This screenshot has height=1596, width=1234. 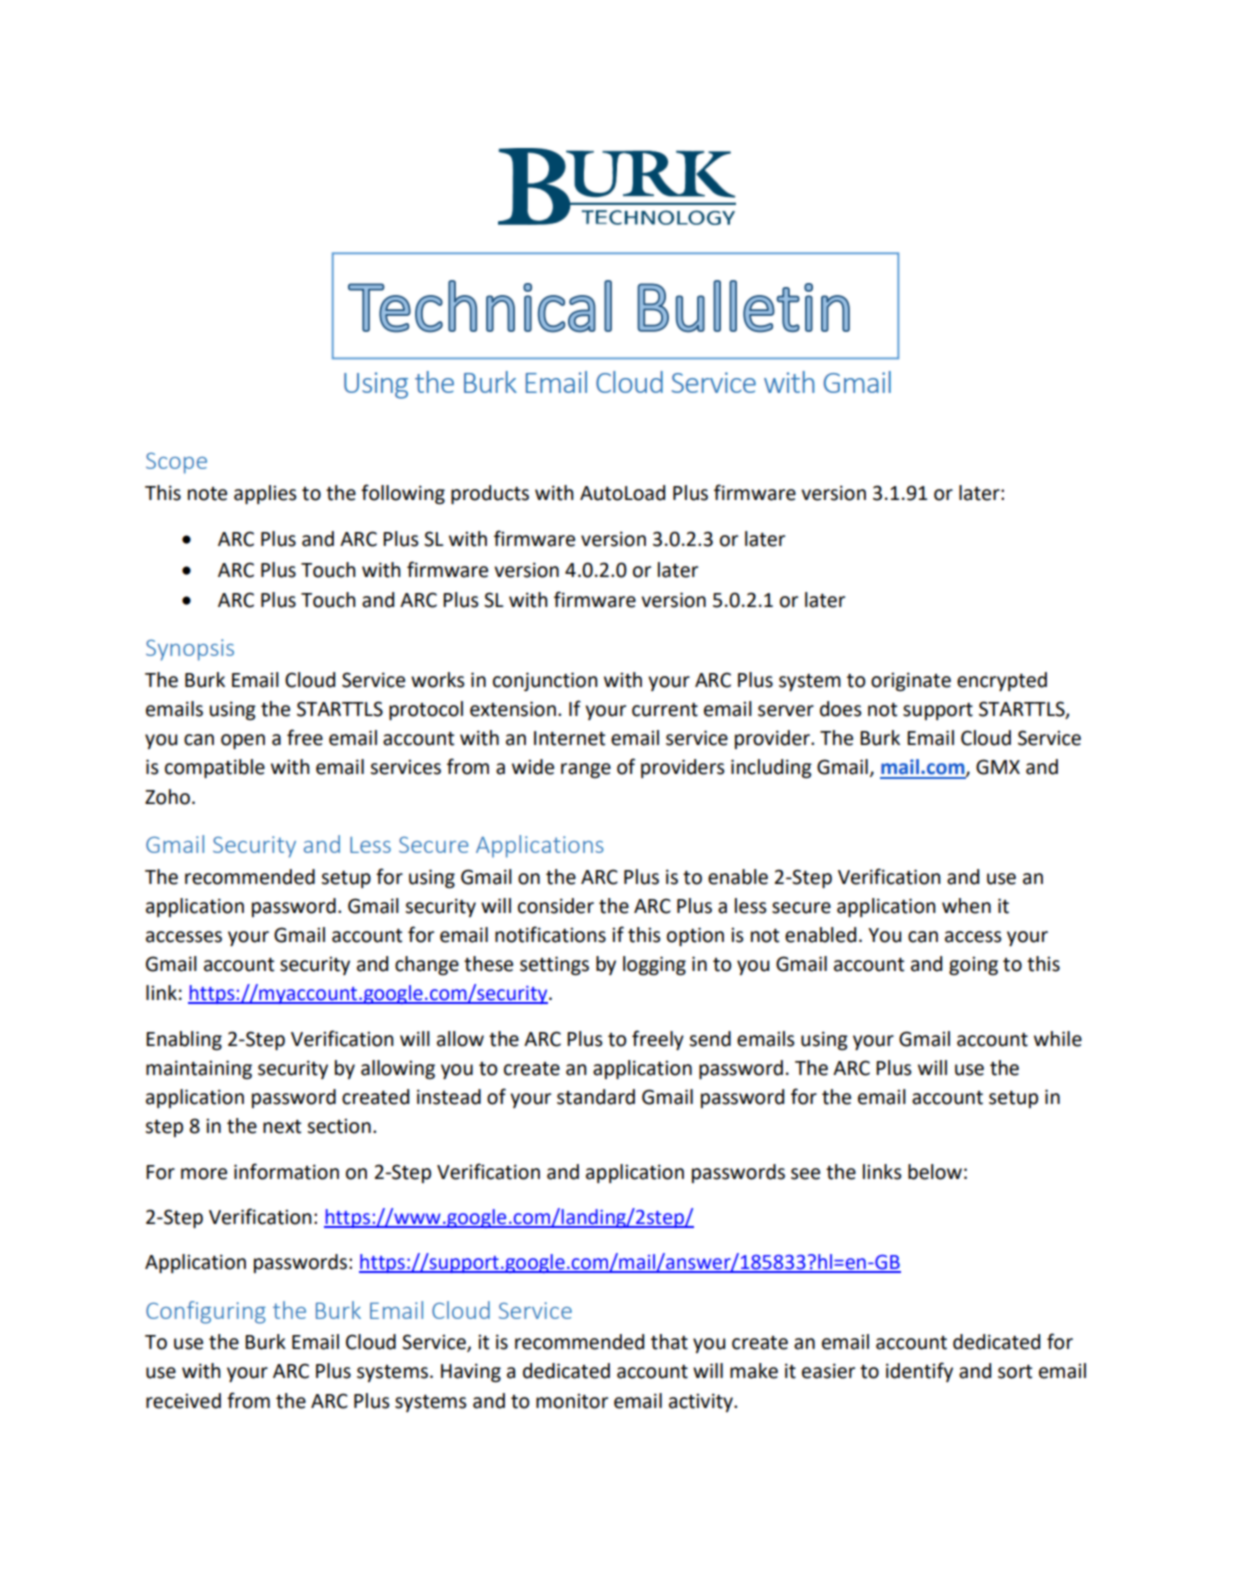 What do you see at coordinates (490, 494) in the screenshot?
I see `products` at bounding box center [490, 494].
